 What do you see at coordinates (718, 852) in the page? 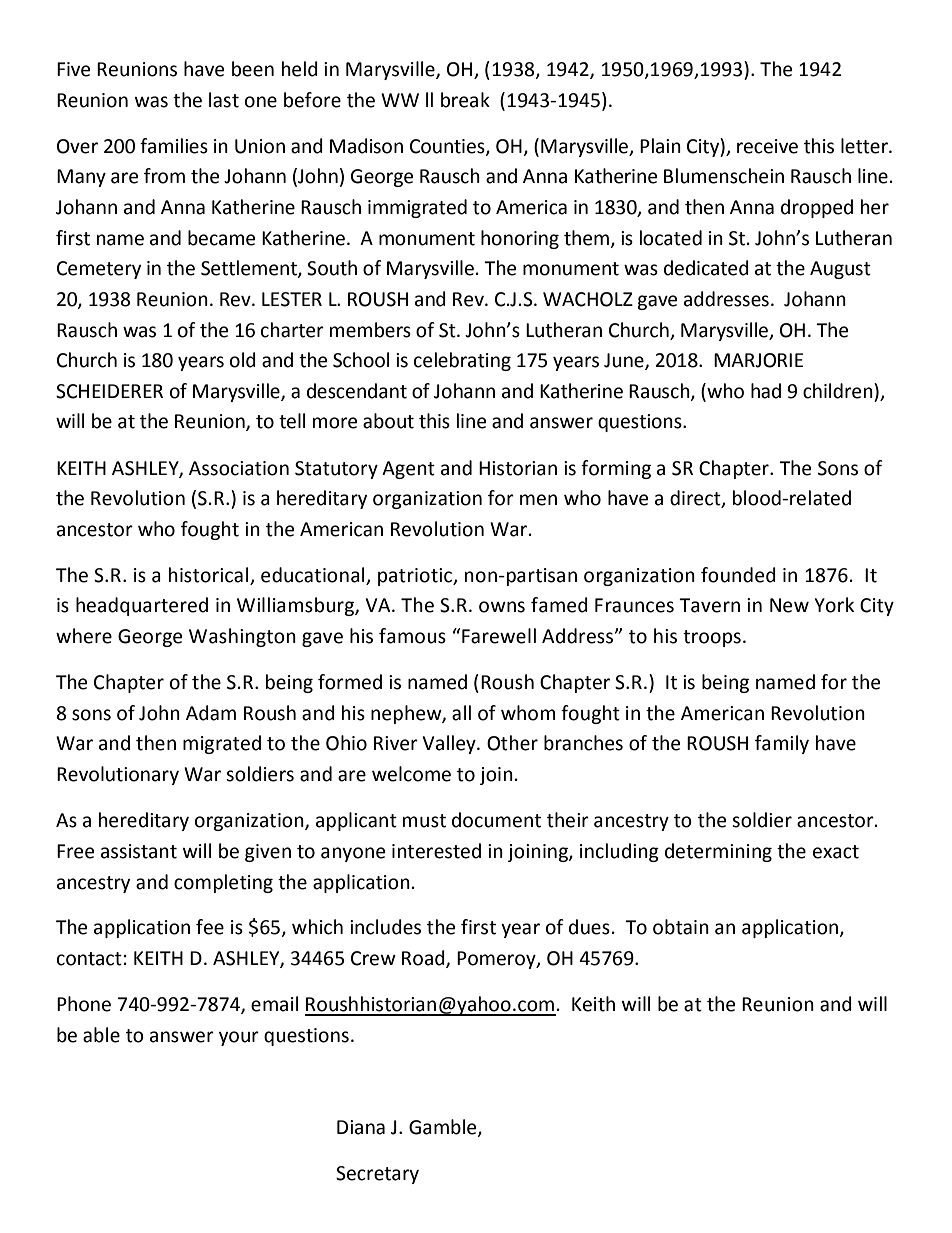
I see `determining` at bounding box center [718, 852].
